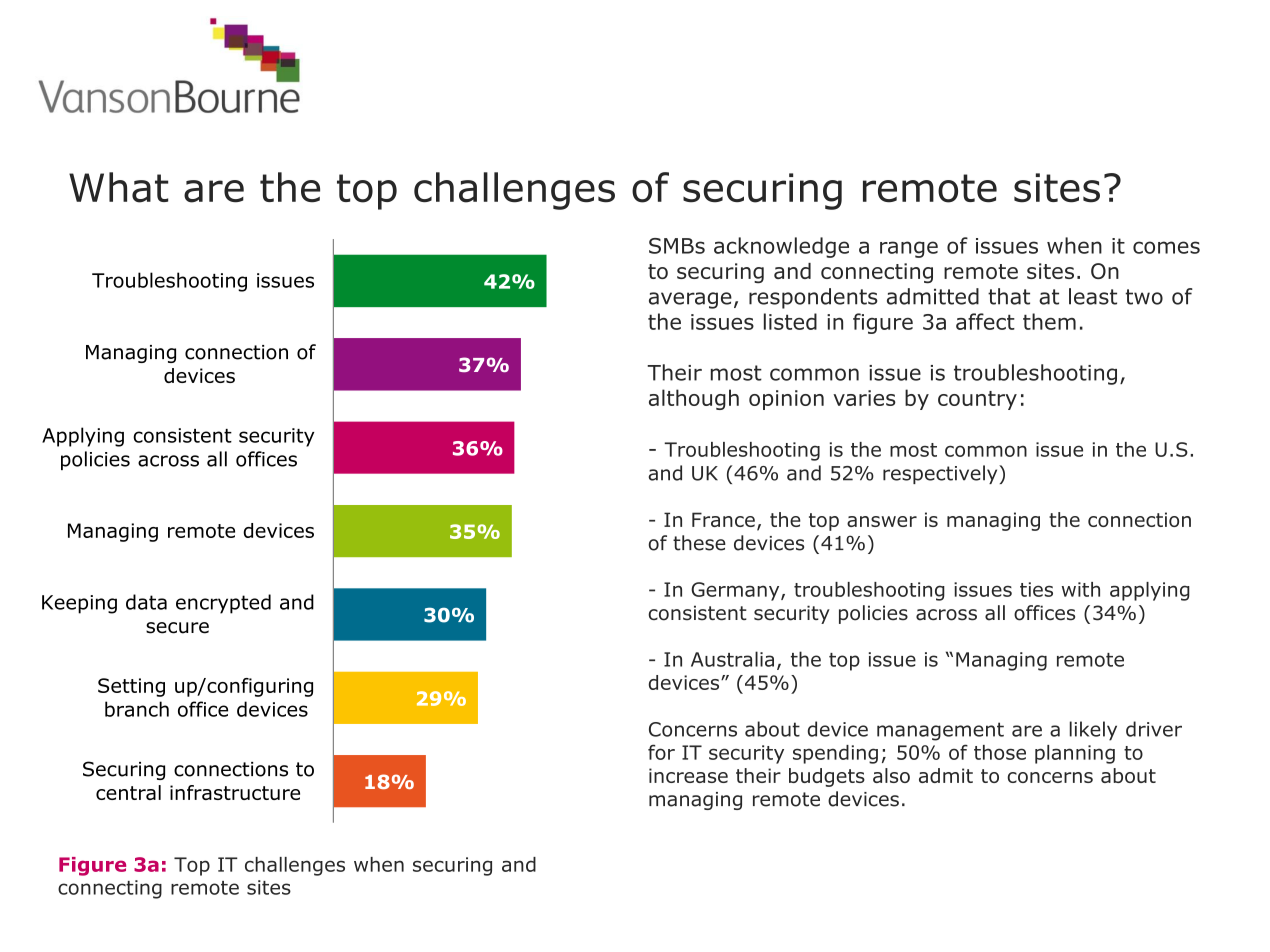 Image resolution: width=1270 pixels, height=952 pixels. What do you see at coordinates (786, 400) in the image?
I see `opinion` at bounding box center [786, 400].
